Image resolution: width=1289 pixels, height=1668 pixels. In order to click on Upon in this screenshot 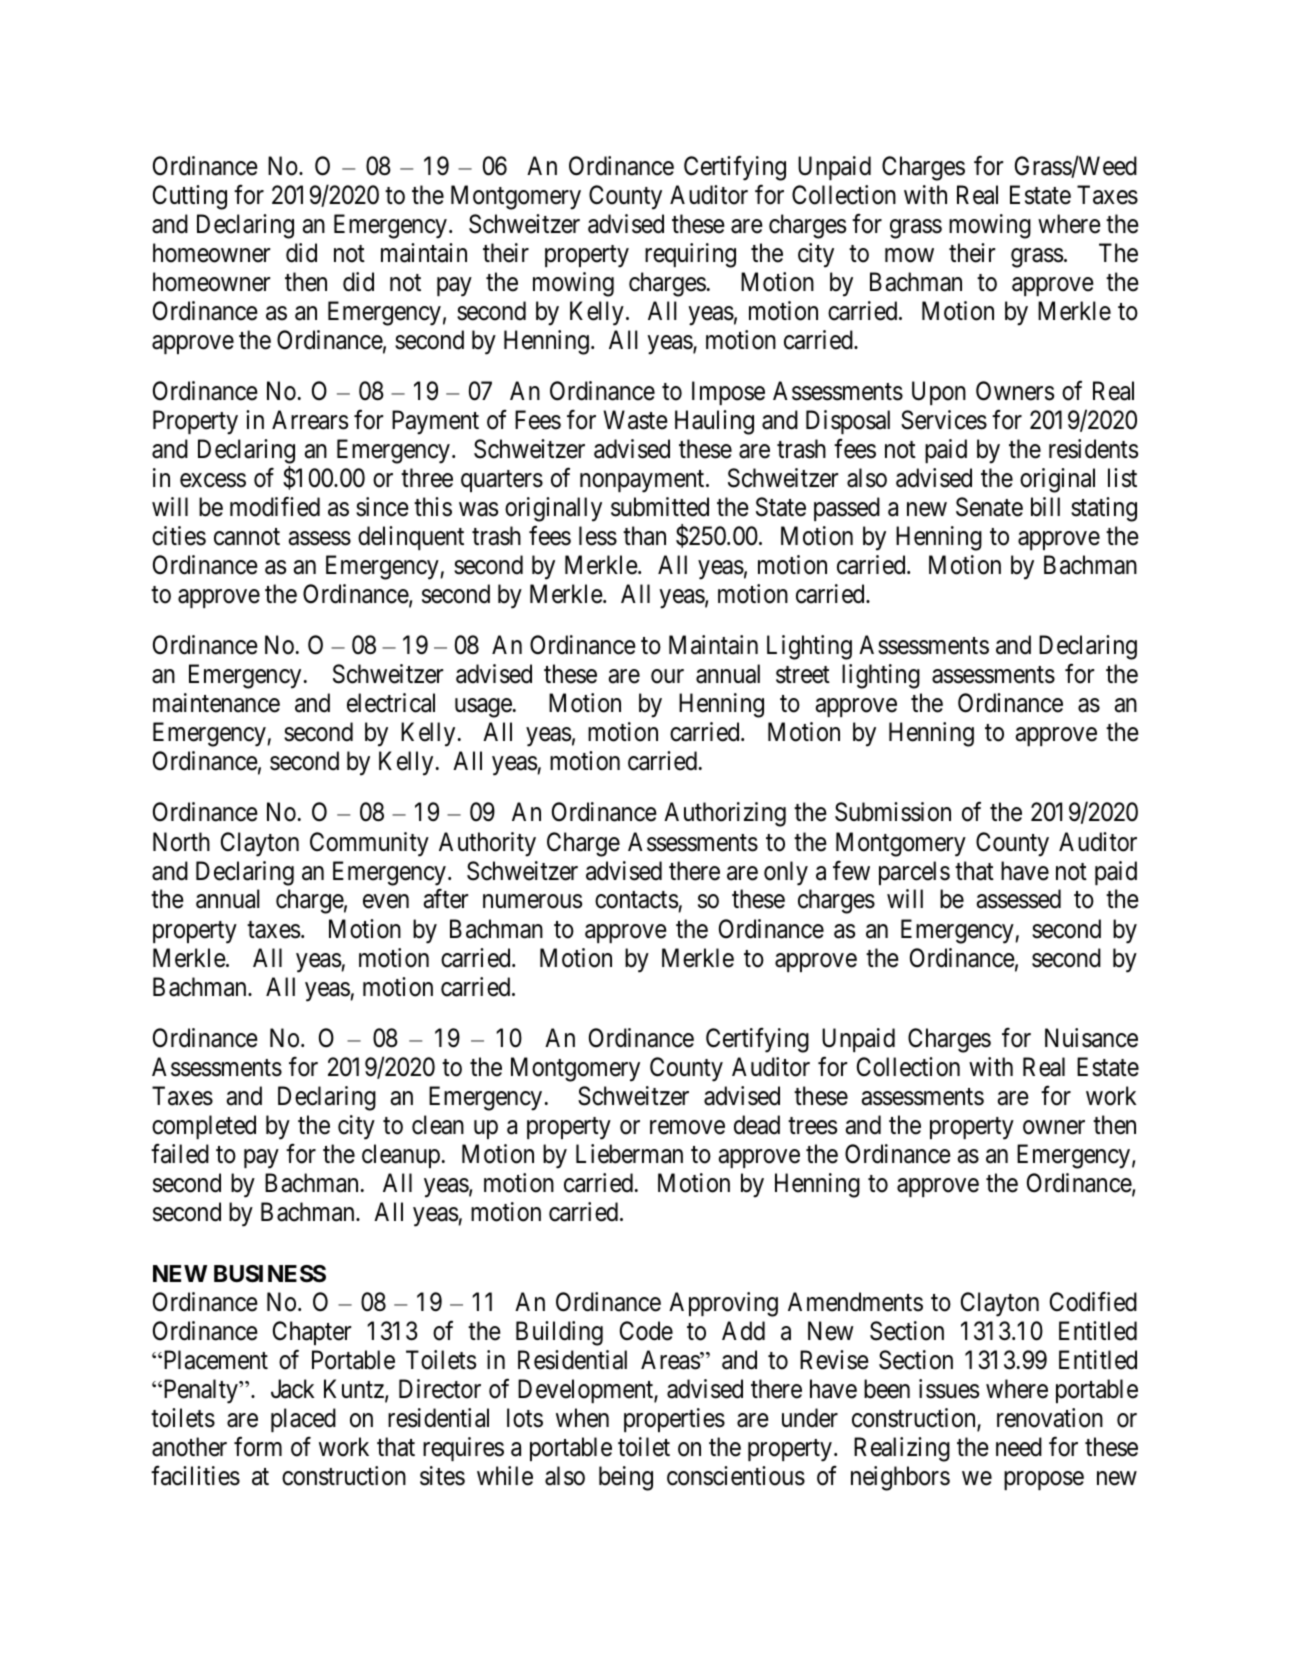, I will do `click(939, 393)`.
